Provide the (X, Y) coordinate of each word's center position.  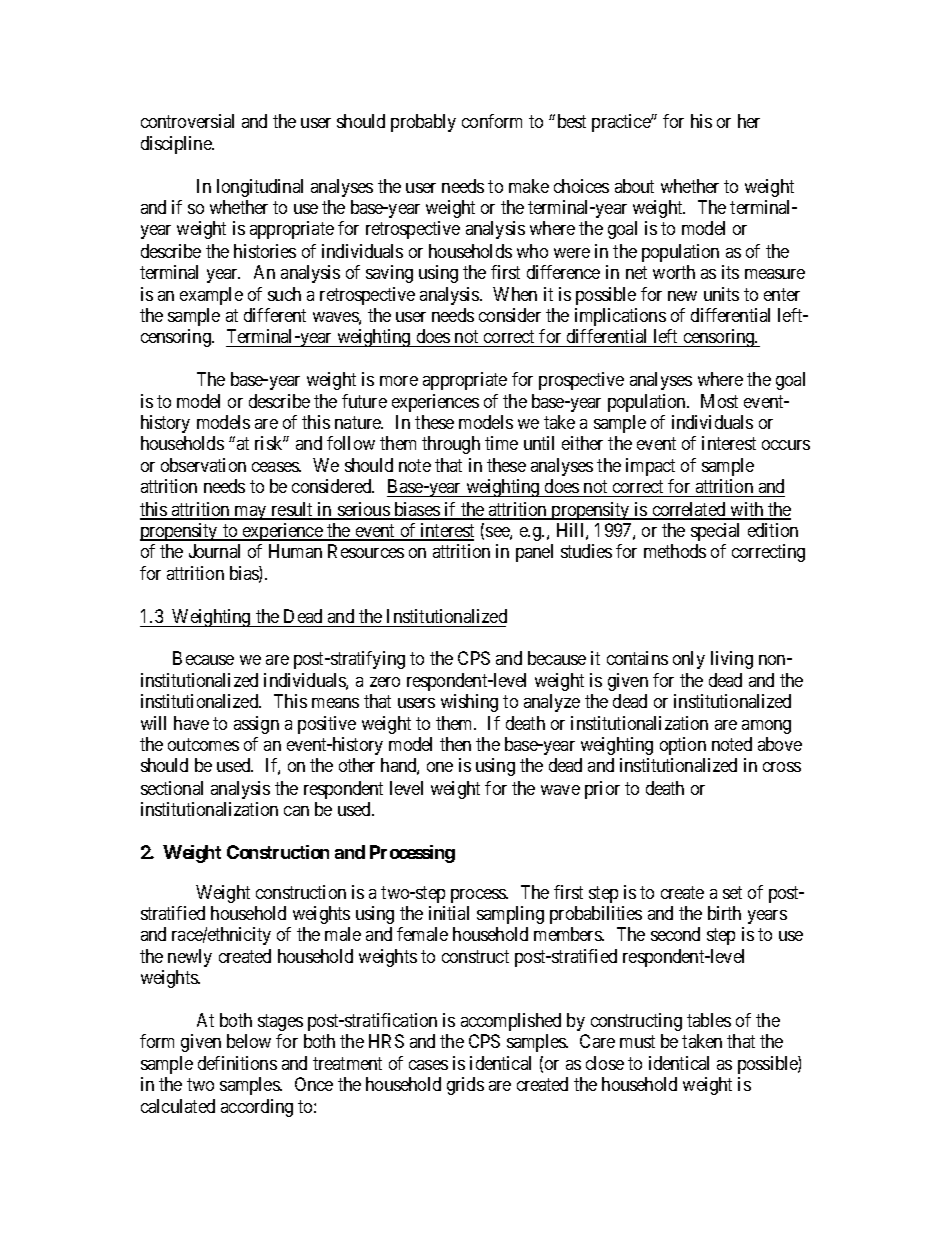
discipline (177, 145)
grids (465, 1086)
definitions (237, 1063)
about (634, 186)
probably (423, 123)
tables (709, 1020)
